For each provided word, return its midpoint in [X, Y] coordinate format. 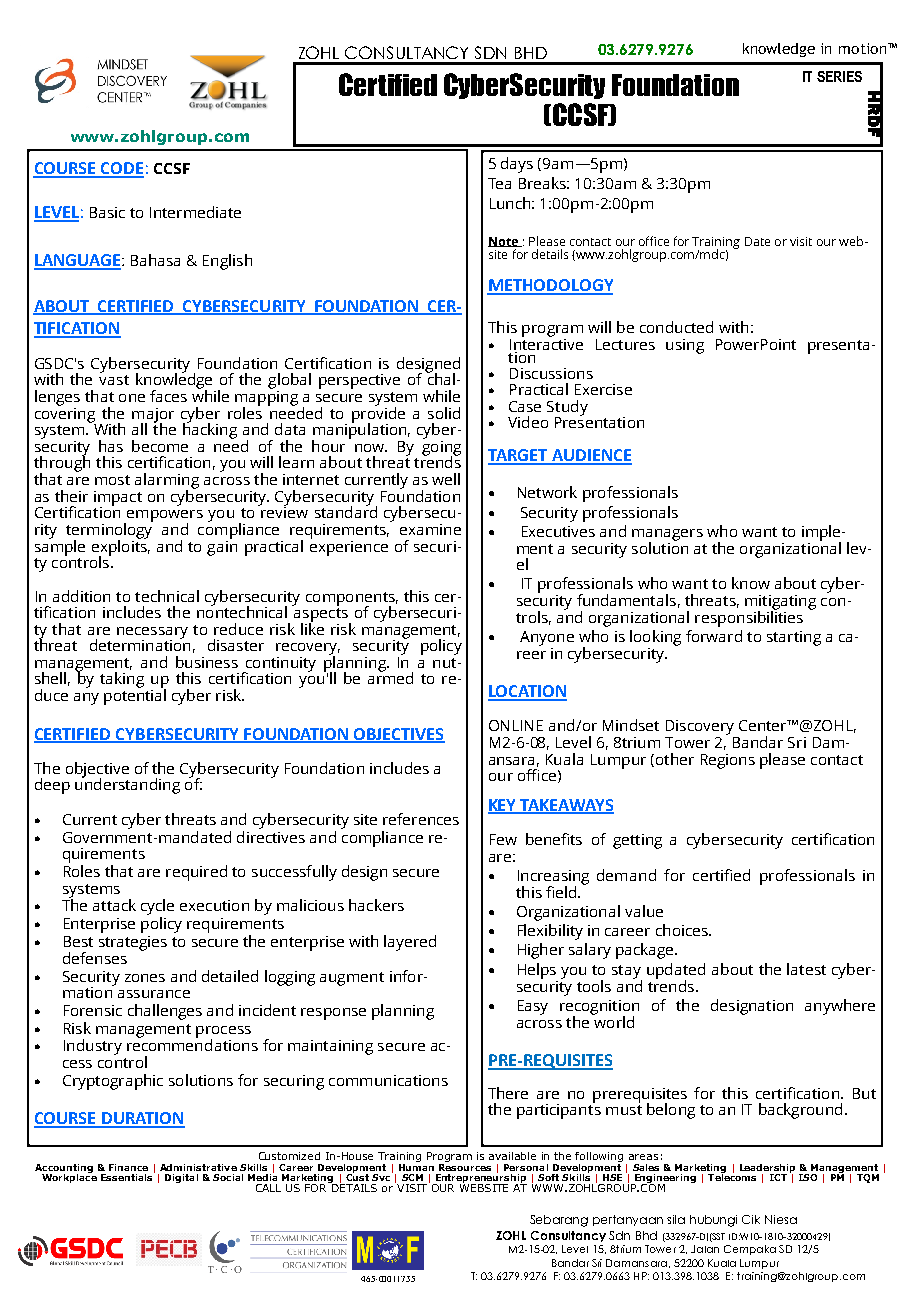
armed [390, 677]
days [517, 165]
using [685, 346]
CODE [121, 169]
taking [122, 680]
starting [794, 638]
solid [444, 413]
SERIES [839, 76]
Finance [128, 1167]
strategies [133, 943]
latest [806, 969]
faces [168, 396]
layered [410, 943]
